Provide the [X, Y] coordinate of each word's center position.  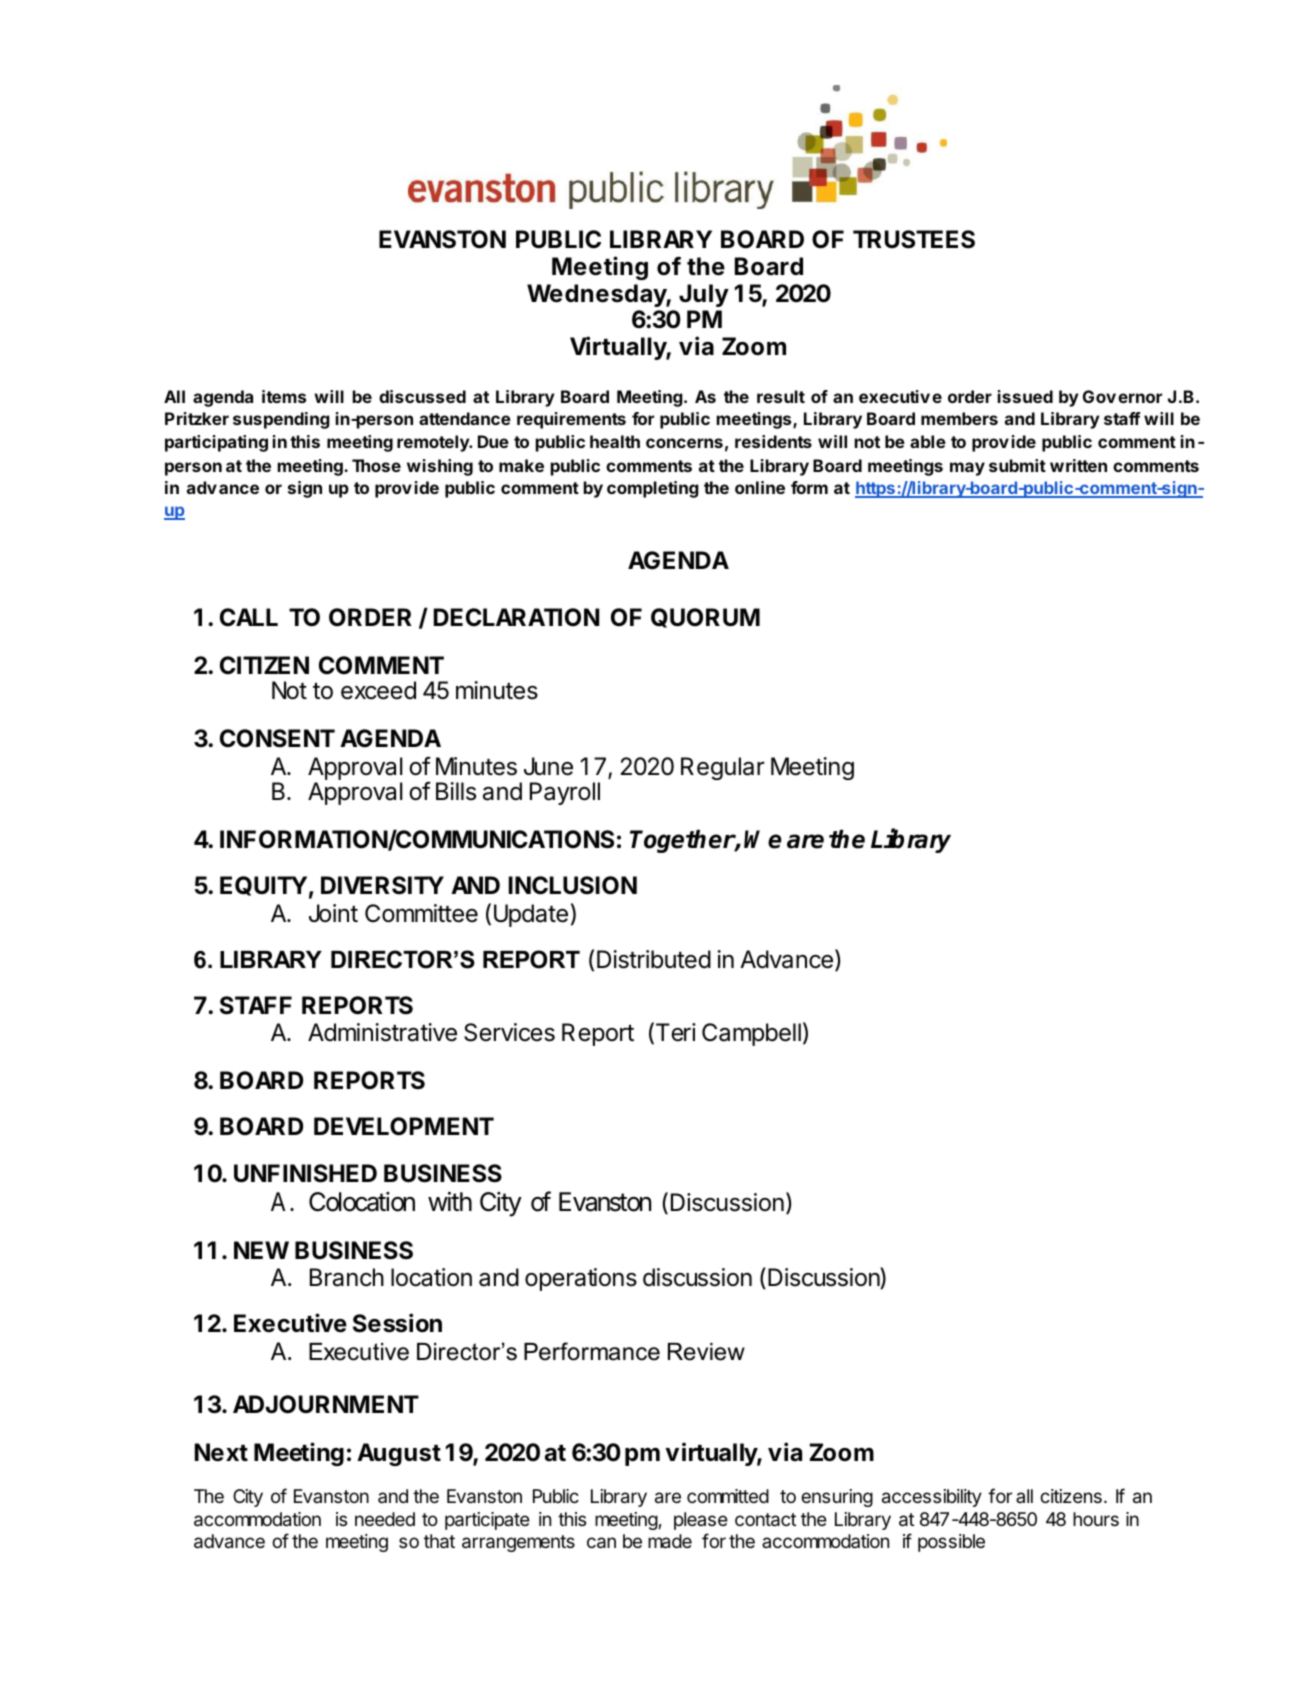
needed [385, 1519]
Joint [333, 913]
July [704, 295]
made [670, 1541]
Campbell [751, 1034]
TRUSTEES [914, 239]
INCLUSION [573, 885]
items [284, 396]
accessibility [932, 1498]
